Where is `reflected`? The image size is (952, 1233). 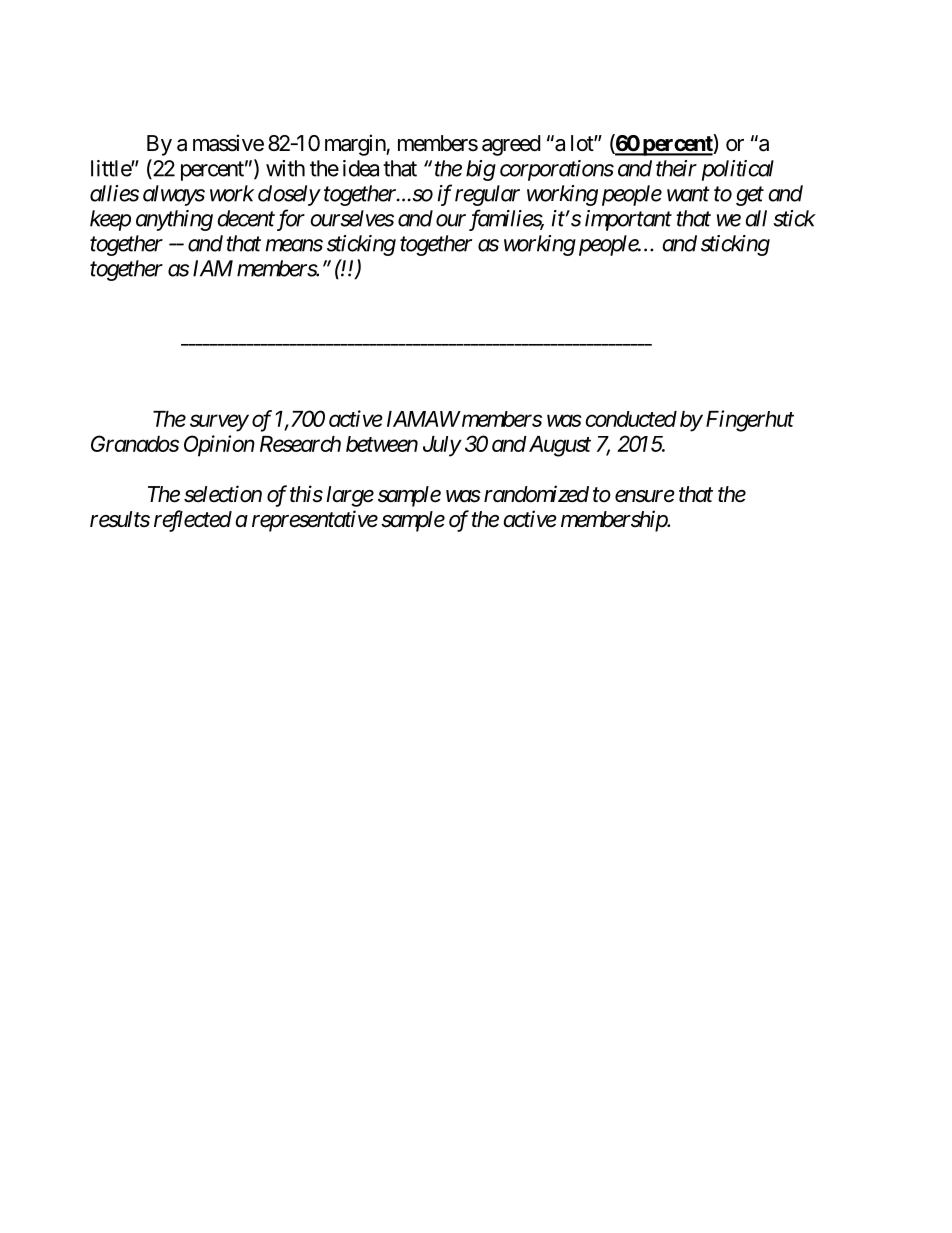 reflected is located at coordinates (193, 521).
